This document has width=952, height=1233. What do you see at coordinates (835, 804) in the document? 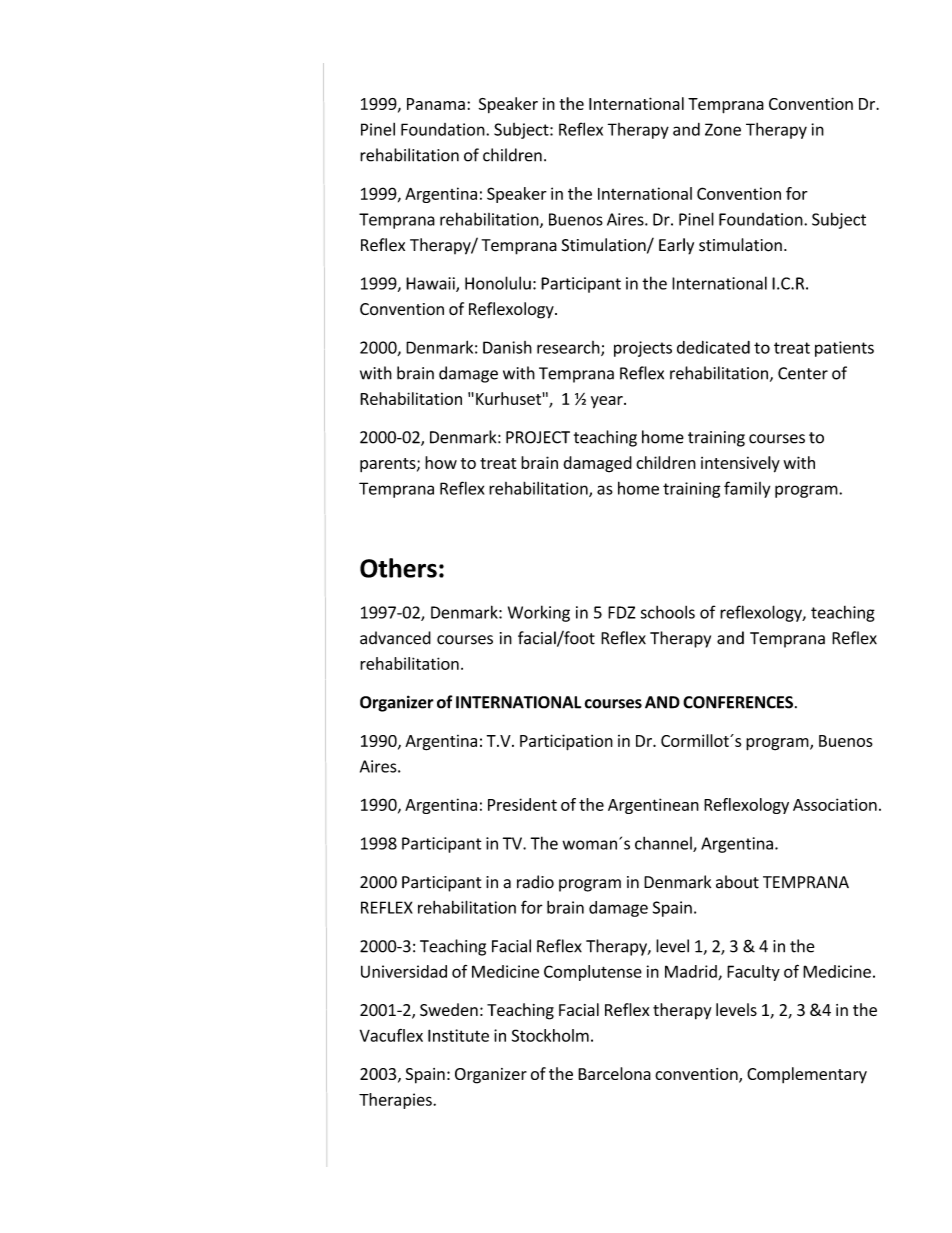
I see `Association` at bounding box center [835, 804].
